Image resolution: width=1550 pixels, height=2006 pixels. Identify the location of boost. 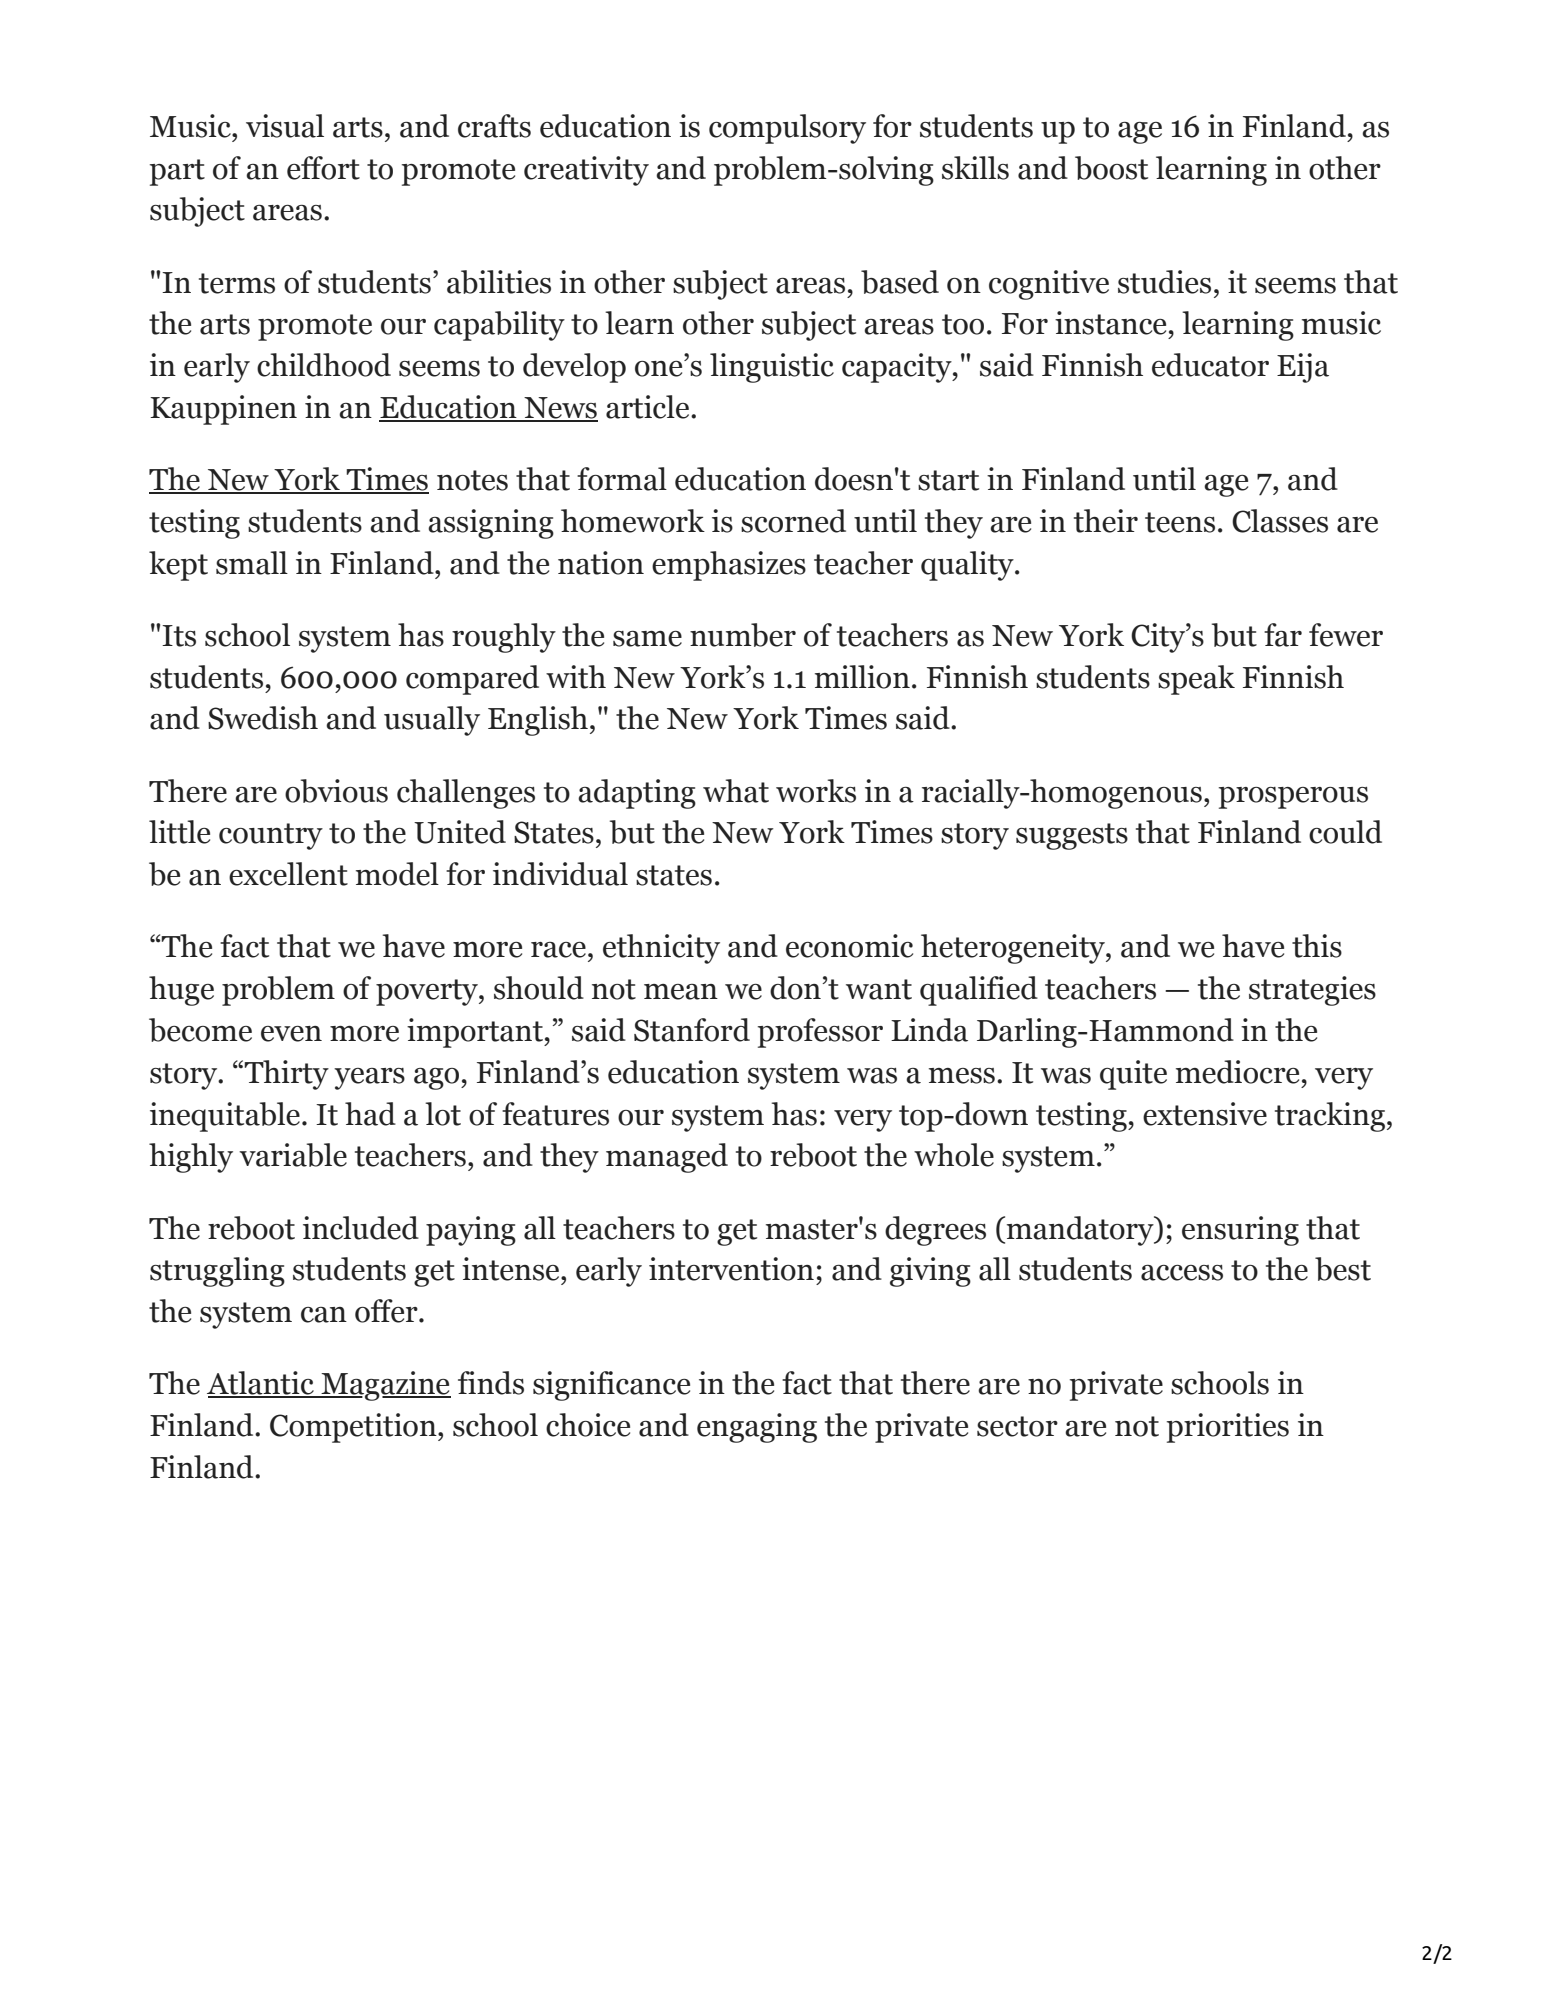
(1111, 168).
